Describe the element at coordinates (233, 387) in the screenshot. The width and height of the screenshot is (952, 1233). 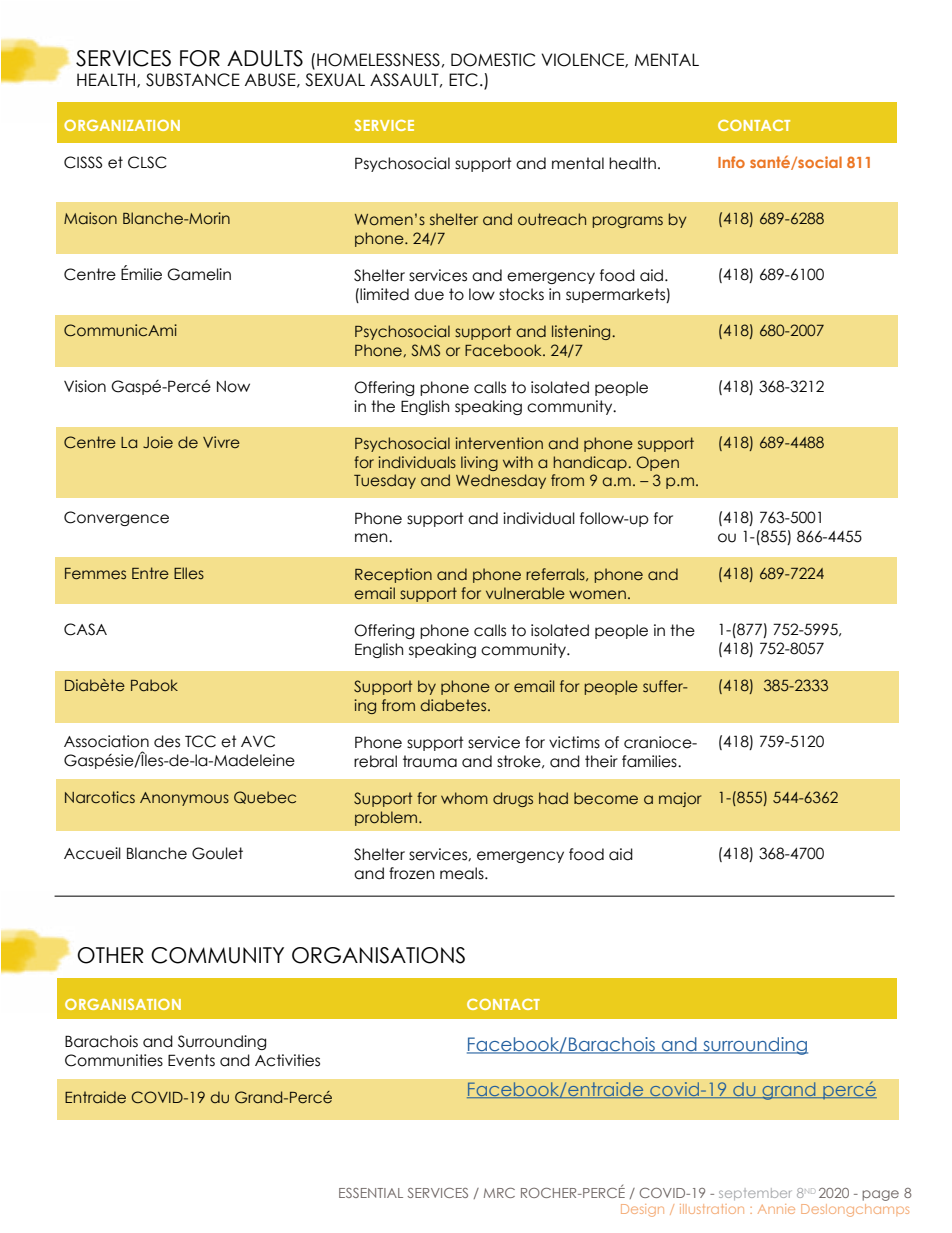
I see `Now` at that location.
